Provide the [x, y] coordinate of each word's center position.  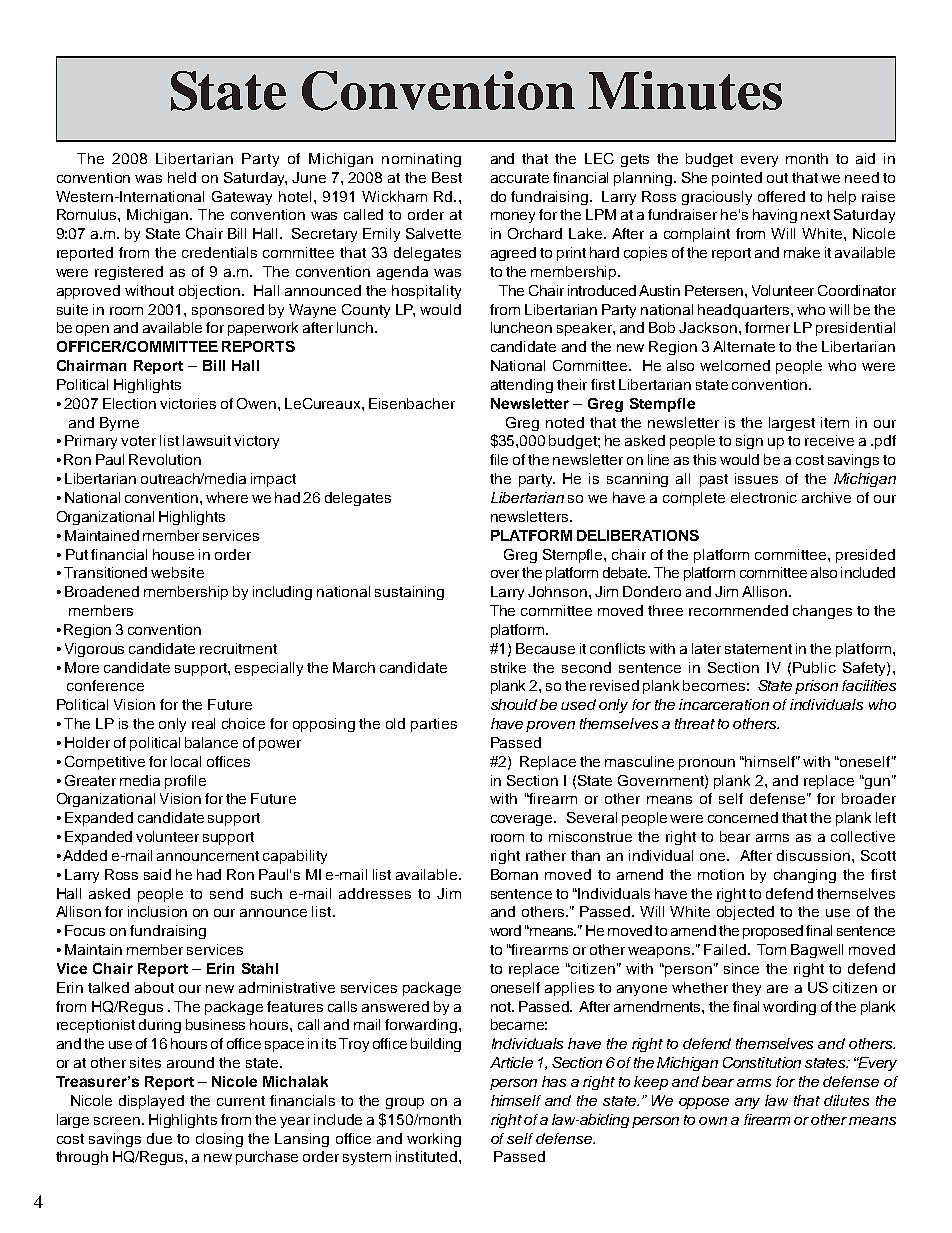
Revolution [165, 459]
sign [749, 442]
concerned [743, 817]
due [159, 1138]
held [182, 177]
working [434, 1140]
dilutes [846, 1100]
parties [434, 725]
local [186, 761]
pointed [737, 179]
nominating [421, 160]
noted [565, 422]
